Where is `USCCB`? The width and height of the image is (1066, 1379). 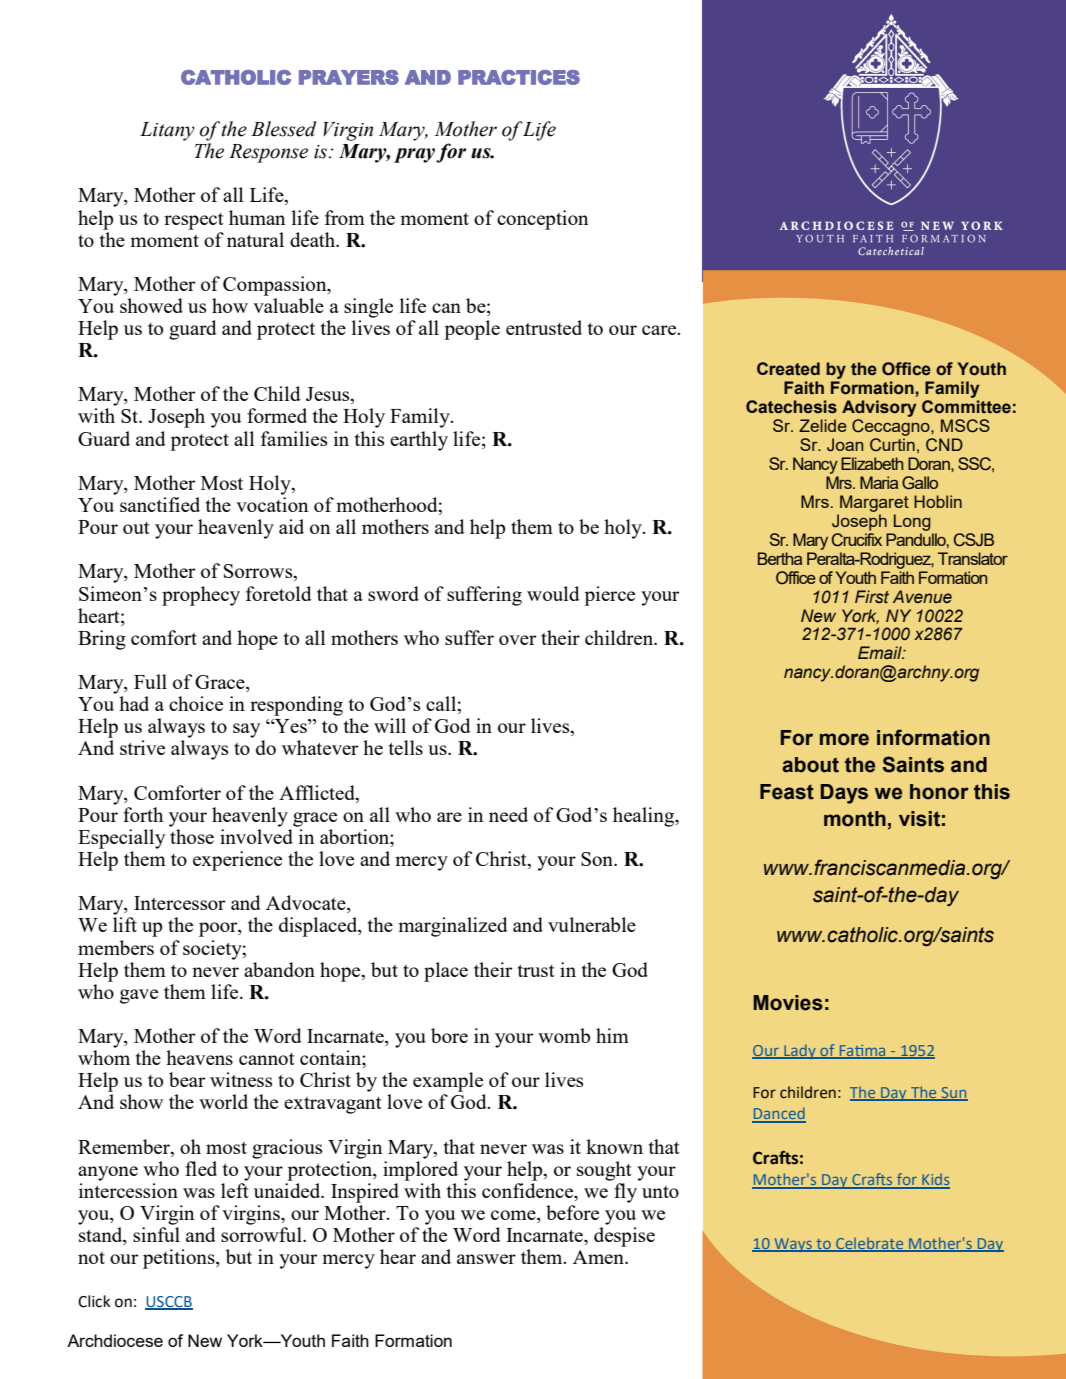 USCCB is located at coordinates (169, 1303).
